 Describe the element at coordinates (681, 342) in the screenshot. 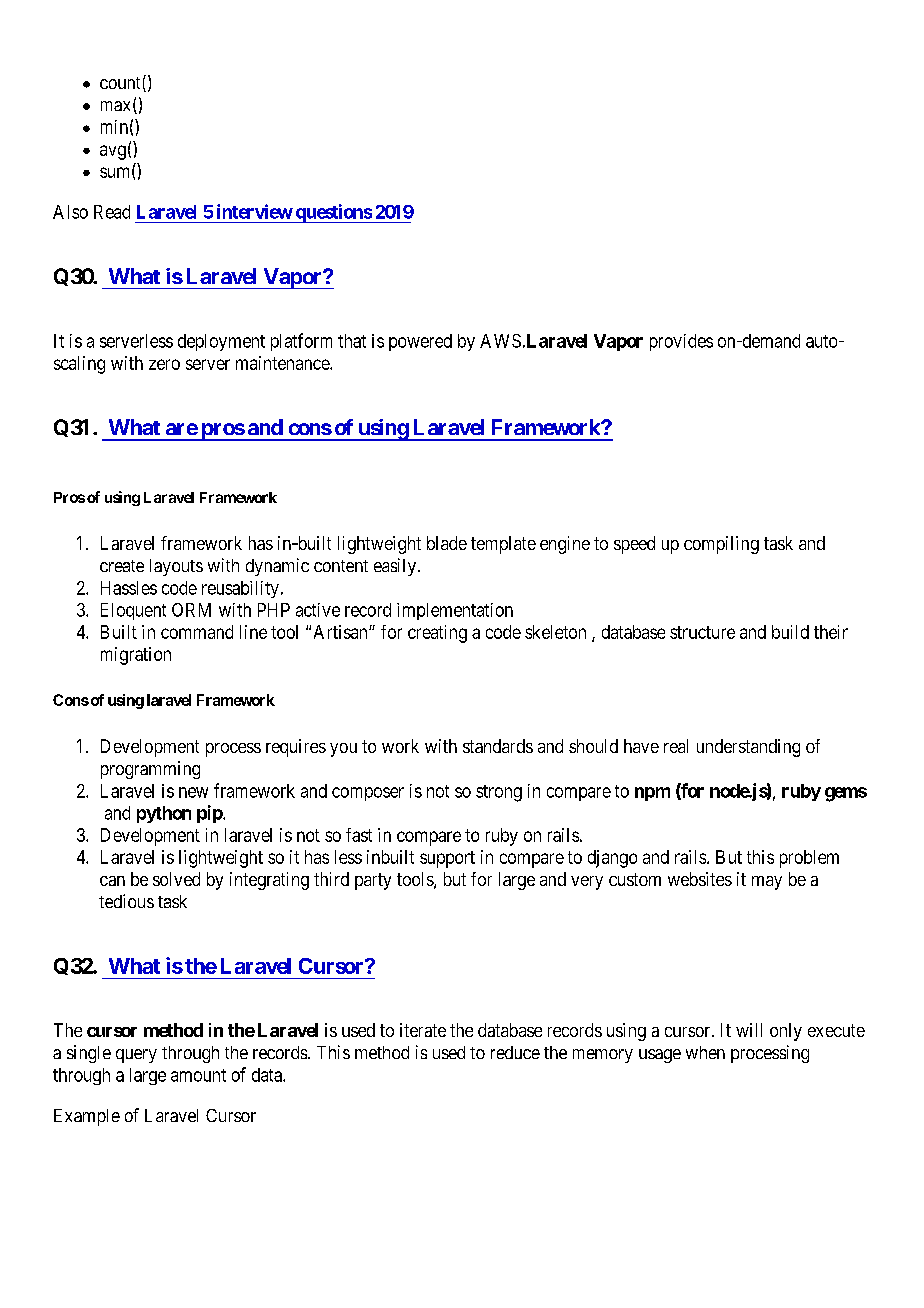

I see `provides` at that location.
